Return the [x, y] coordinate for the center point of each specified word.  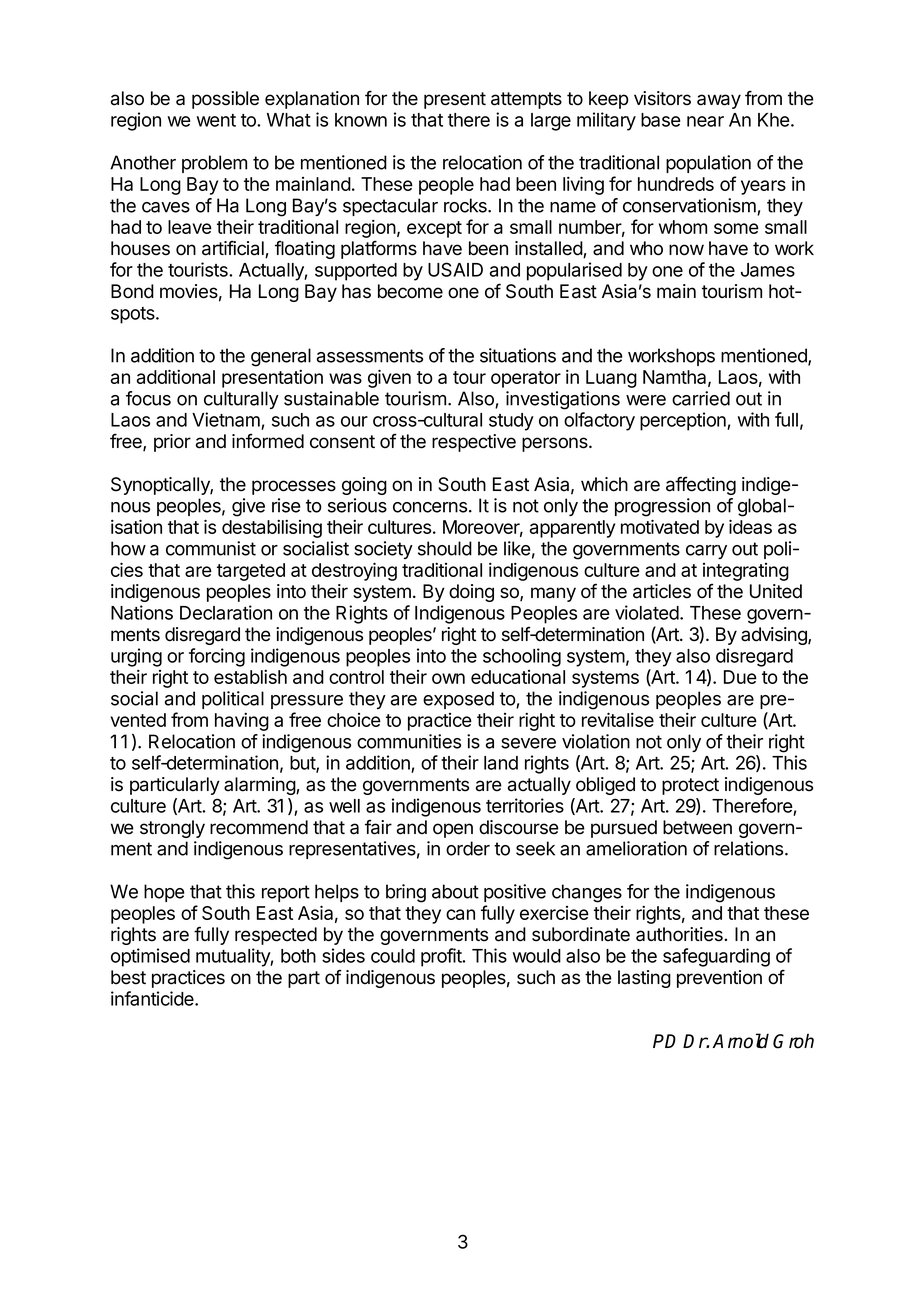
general [281, 357]
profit [442, 957]
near [705, 121]
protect [690, 786]
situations [518, 355]
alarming [260, 786]
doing [471, 593]
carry [706, 552]
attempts [526, 100]
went [216, 120]
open [453, 830]
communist [211, 548]
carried [701, 398]
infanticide [153, 998]
